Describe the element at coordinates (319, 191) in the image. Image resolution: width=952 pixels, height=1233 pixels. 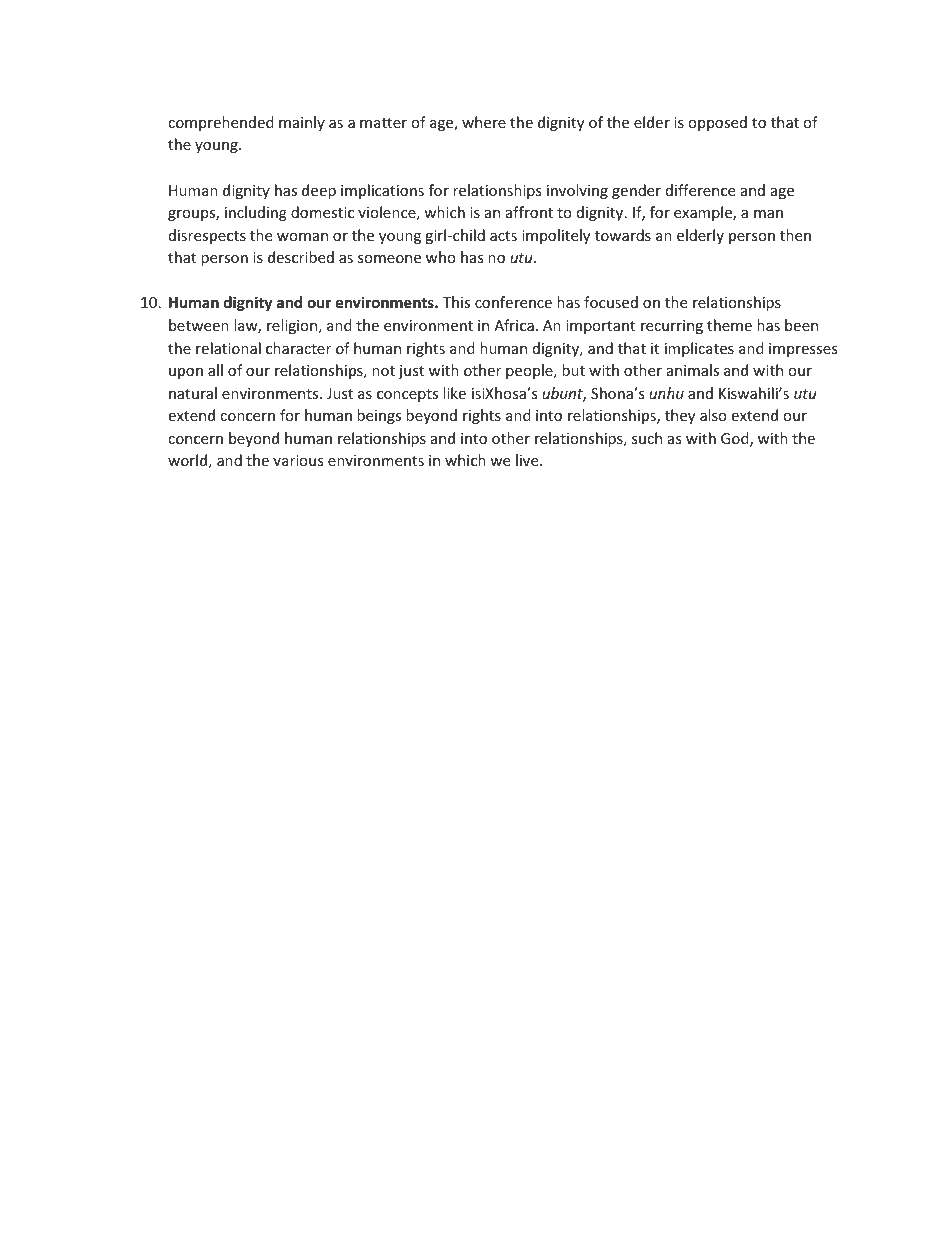
I see `deep` at that location.
